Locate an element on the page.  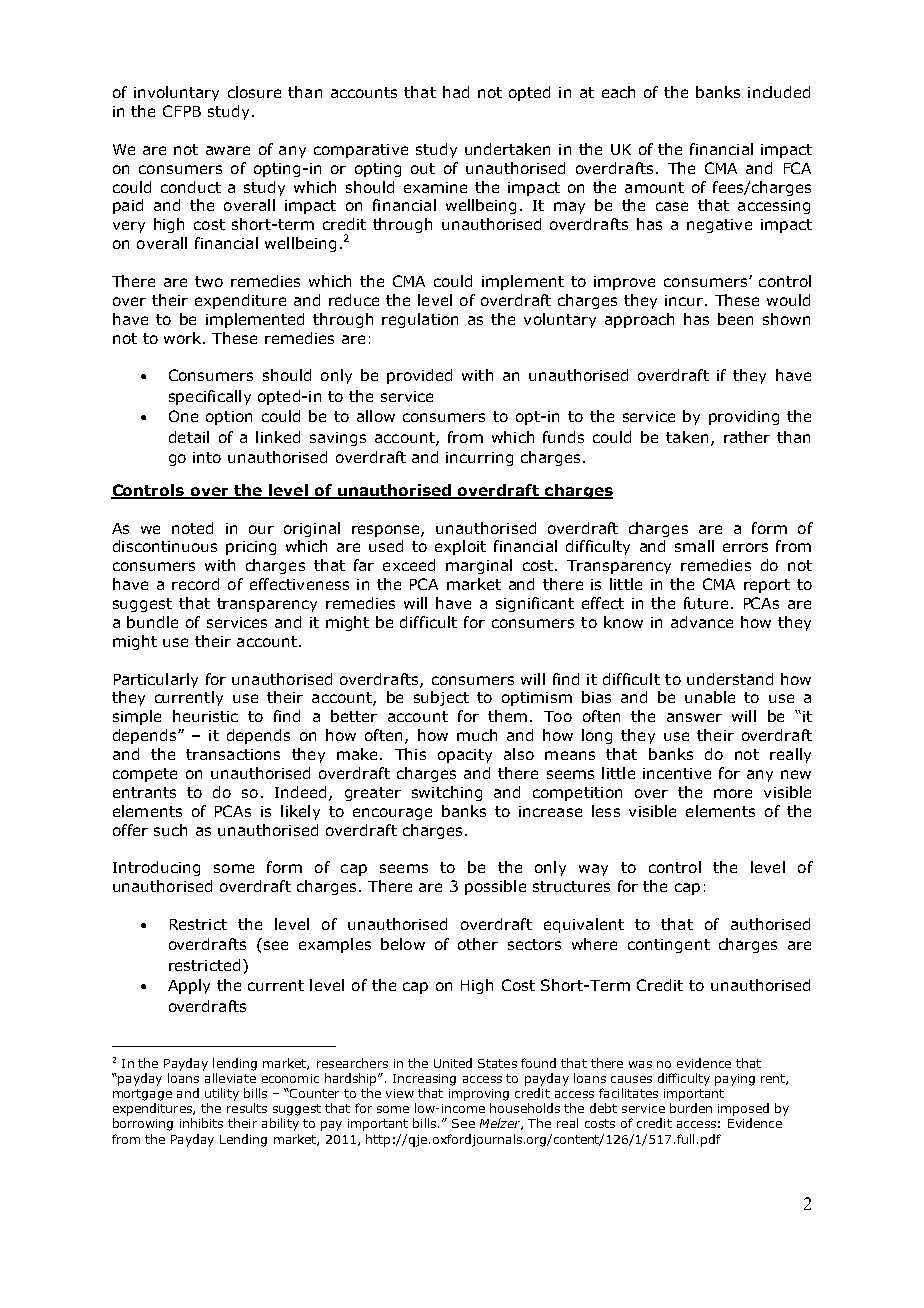
utility is located at coordinates (222, 1094).
